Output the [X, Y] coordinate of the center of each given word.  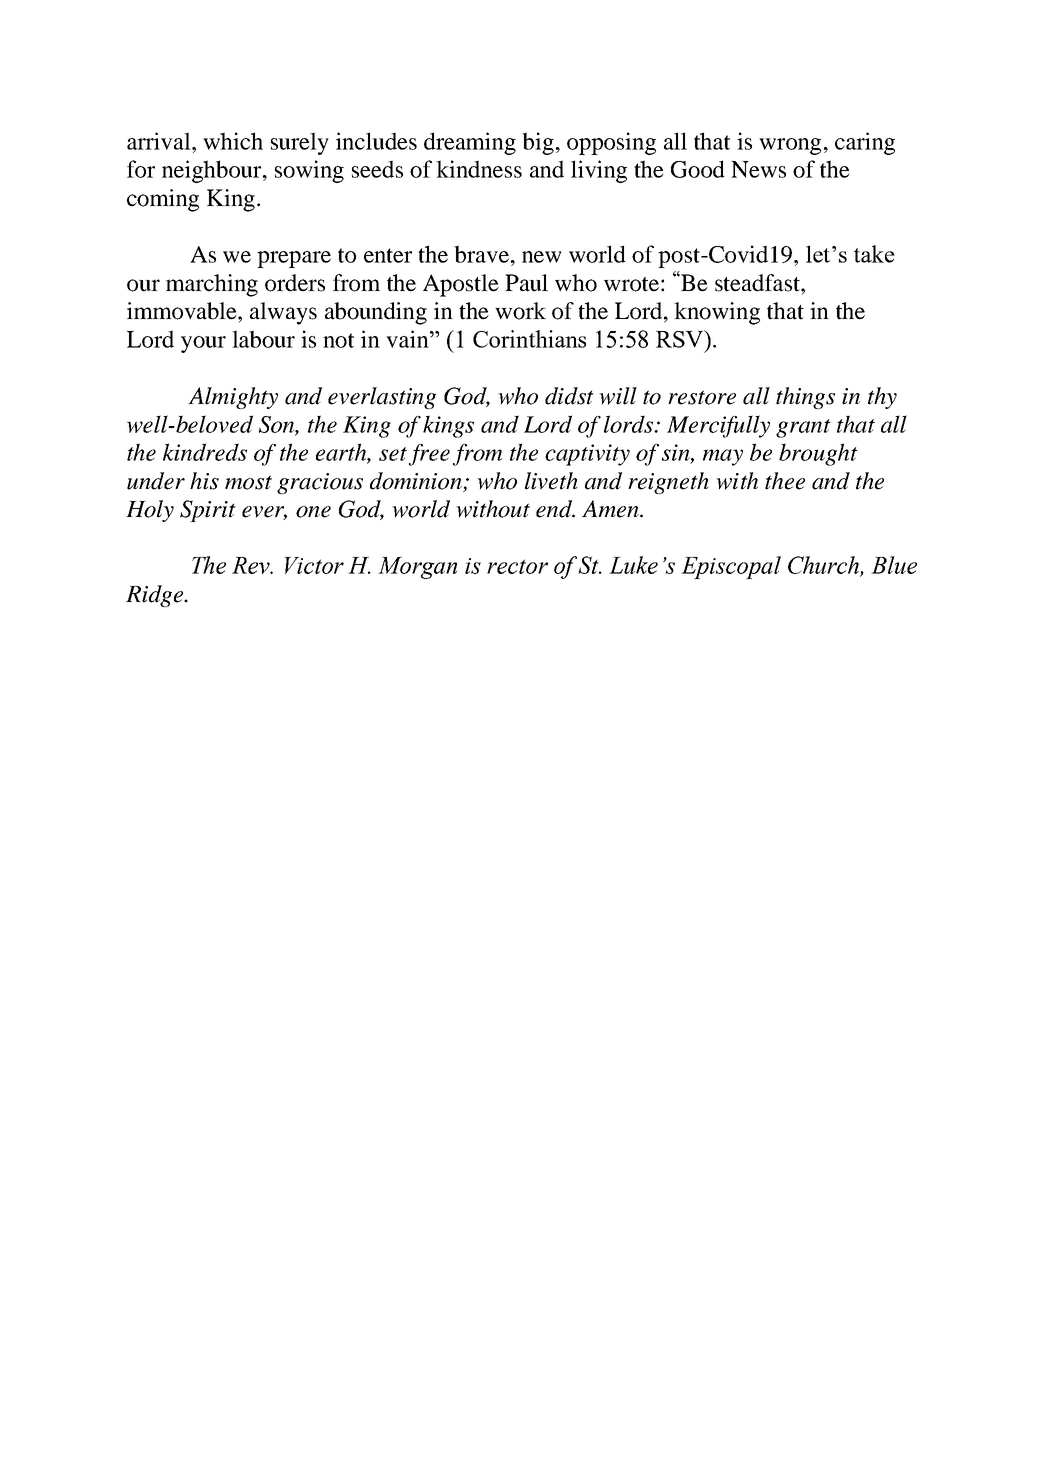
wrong [790, 146]
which [233, 141]
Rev [252, 565]
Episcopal [731, 567]
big [538, 143]
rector [517, 566]
